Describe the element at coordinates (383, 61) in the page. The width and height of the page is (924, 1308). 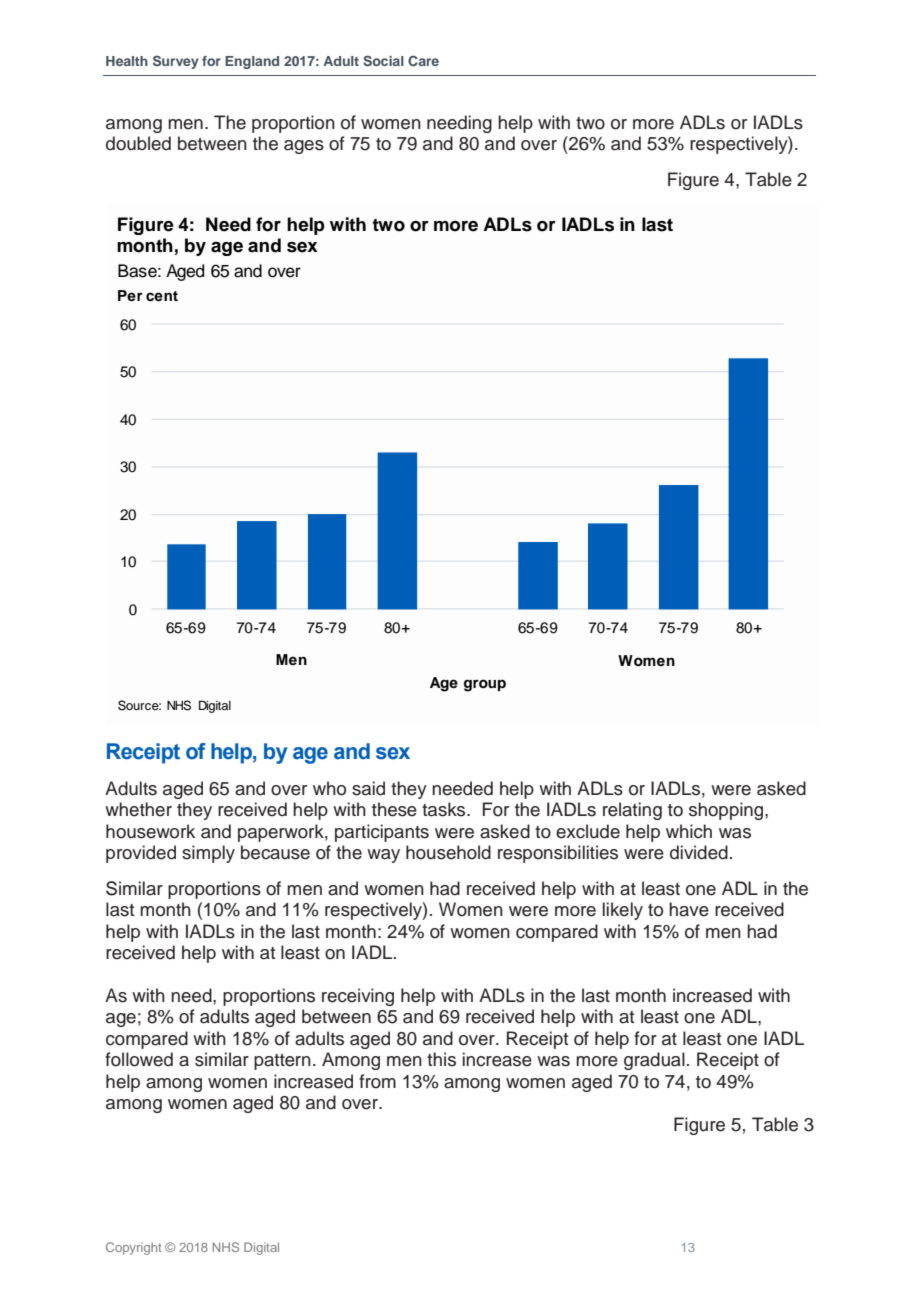
I see `Social` at that location.
